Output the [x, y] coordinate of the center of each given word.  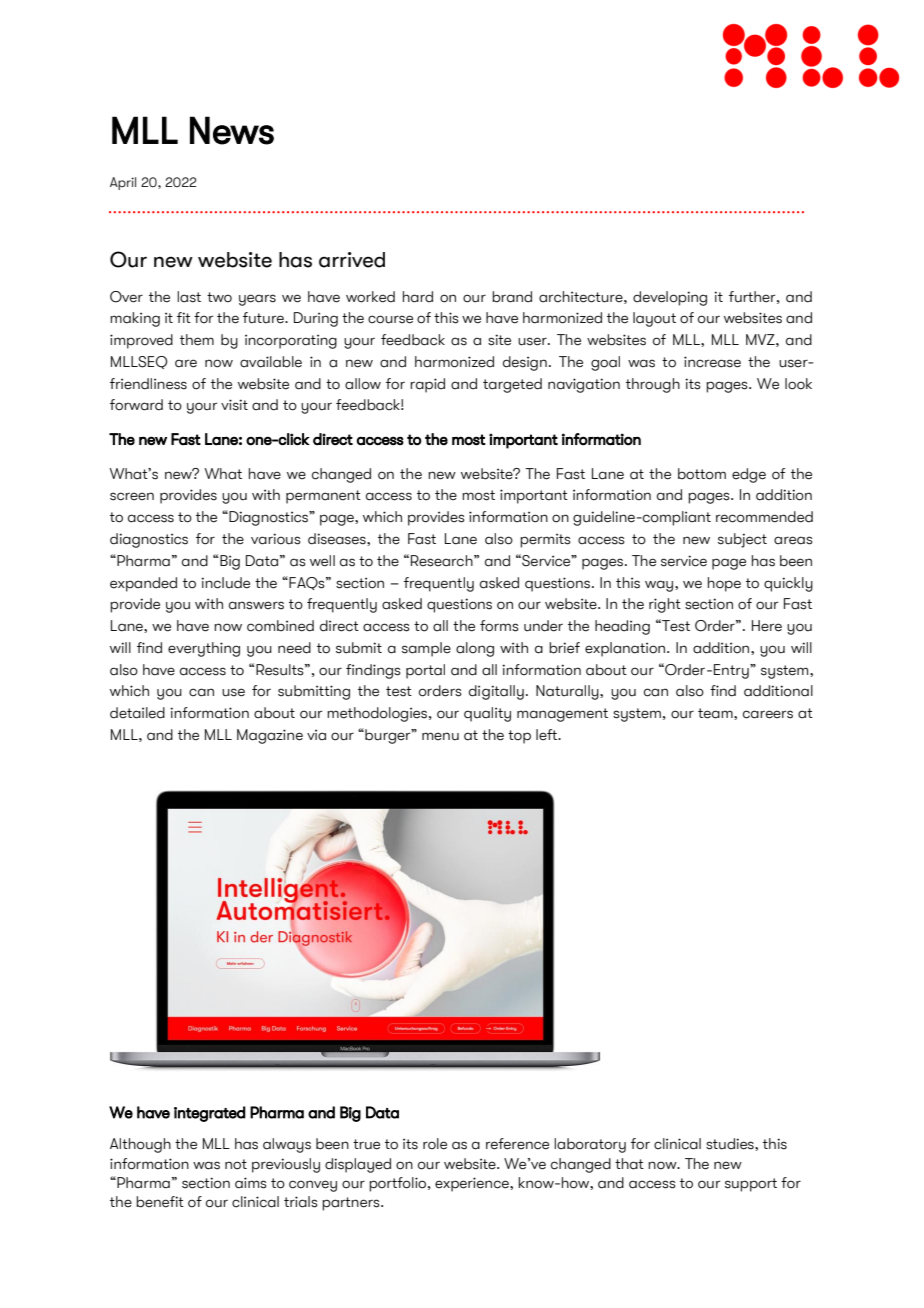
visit [234, 405]
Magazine [270, 736]
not [236, 1164]
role [435, 1144]
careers [768, 714]
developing [670, 298]
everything [204, 649]
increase [712, 362]
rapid [427, 385]
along [475, 649]
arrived [352, 260]
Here [767, 626]
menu [440, 736]
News [232, 130]
